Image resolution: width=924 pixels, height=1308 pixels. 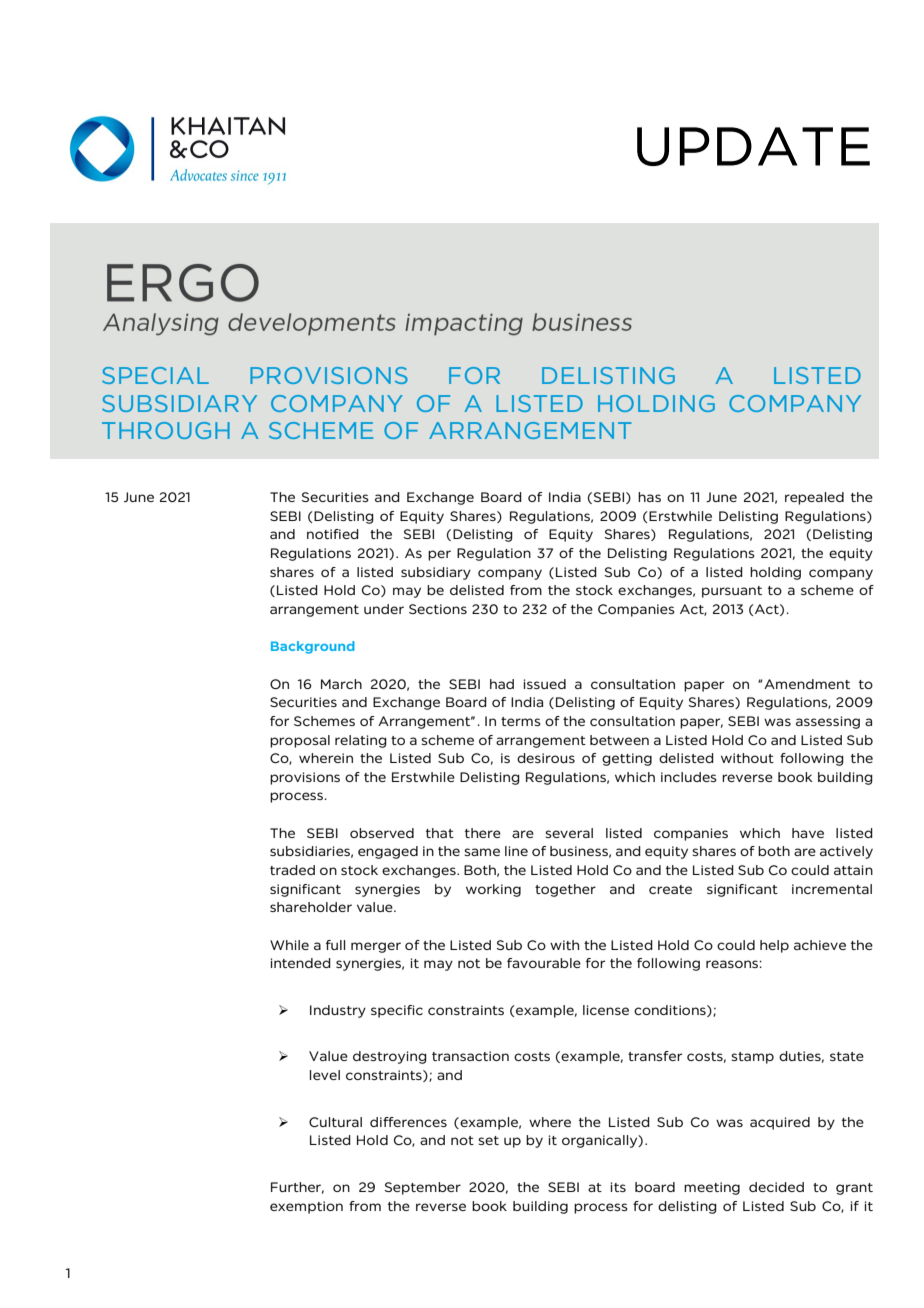 I want to click on UPDATE, so click(x=753, y=146).
